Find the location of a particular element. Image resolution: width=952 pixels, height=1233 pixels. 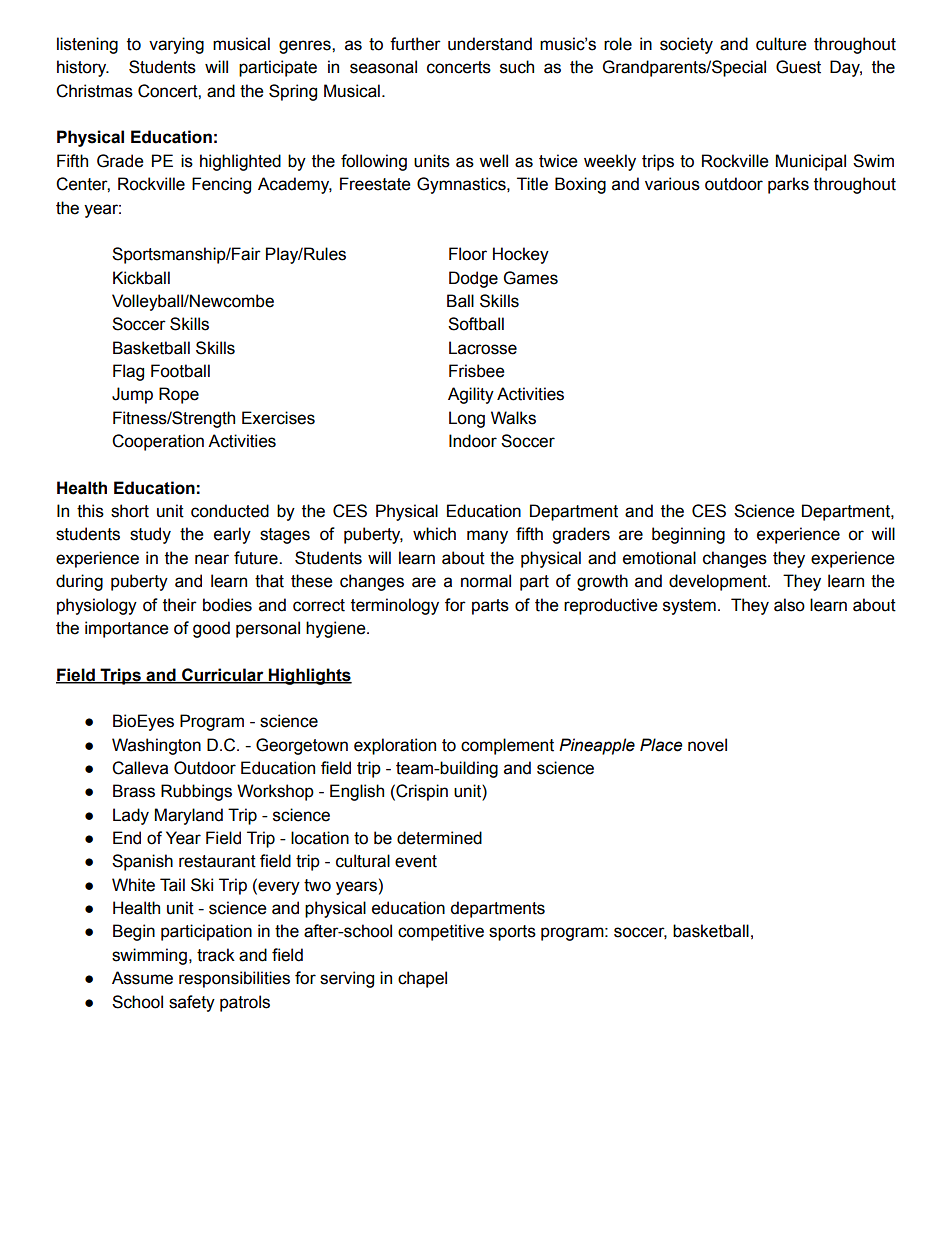

Indoor is located at coordinates (473, 441).
